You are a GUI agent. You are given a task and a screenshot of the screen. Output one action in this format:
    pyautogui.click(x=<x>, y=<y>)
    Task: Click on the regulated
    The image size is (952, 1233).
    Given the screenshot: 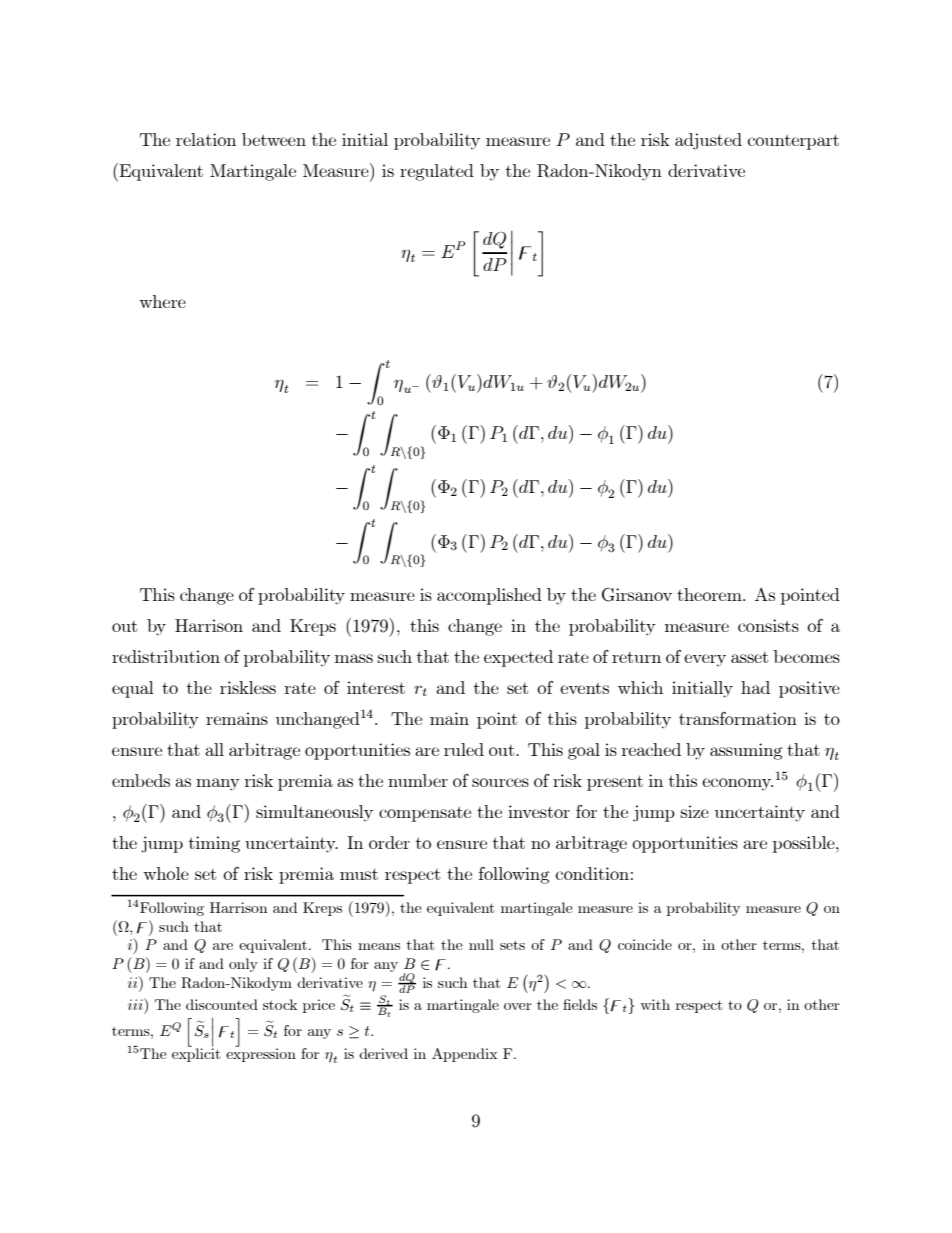 What is the action you would take?
    pyautogui.click(x=437, y=172)
